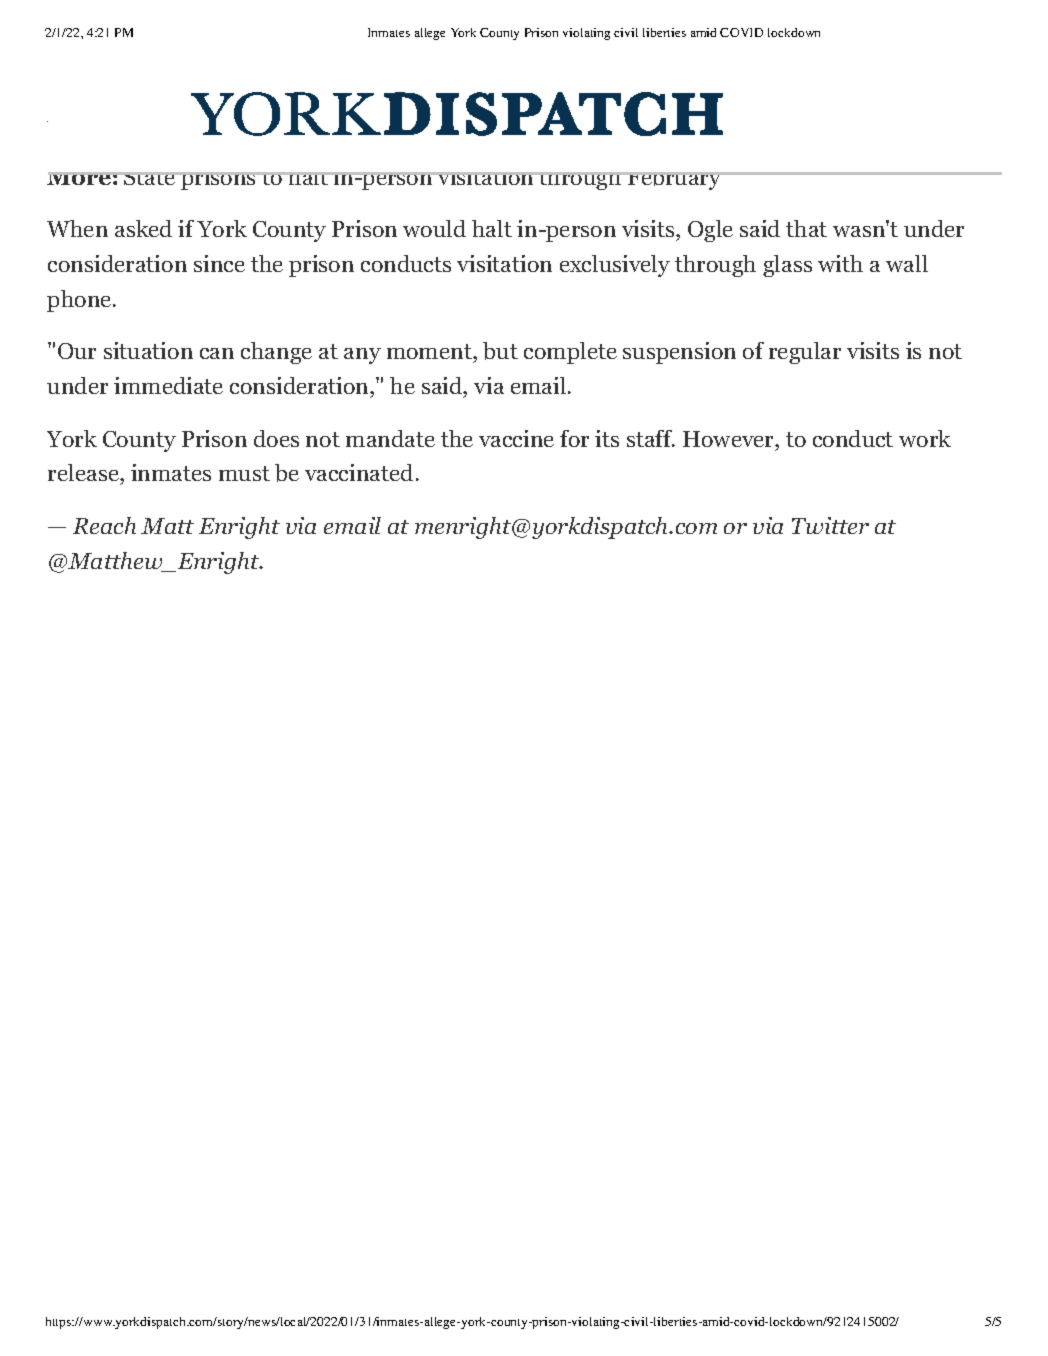 The height and width of the screenshot is (1356, 1048). What do you see at coordinates (840, 263) in the screenshot?
I see `with` at bounding box center [840, 263].
